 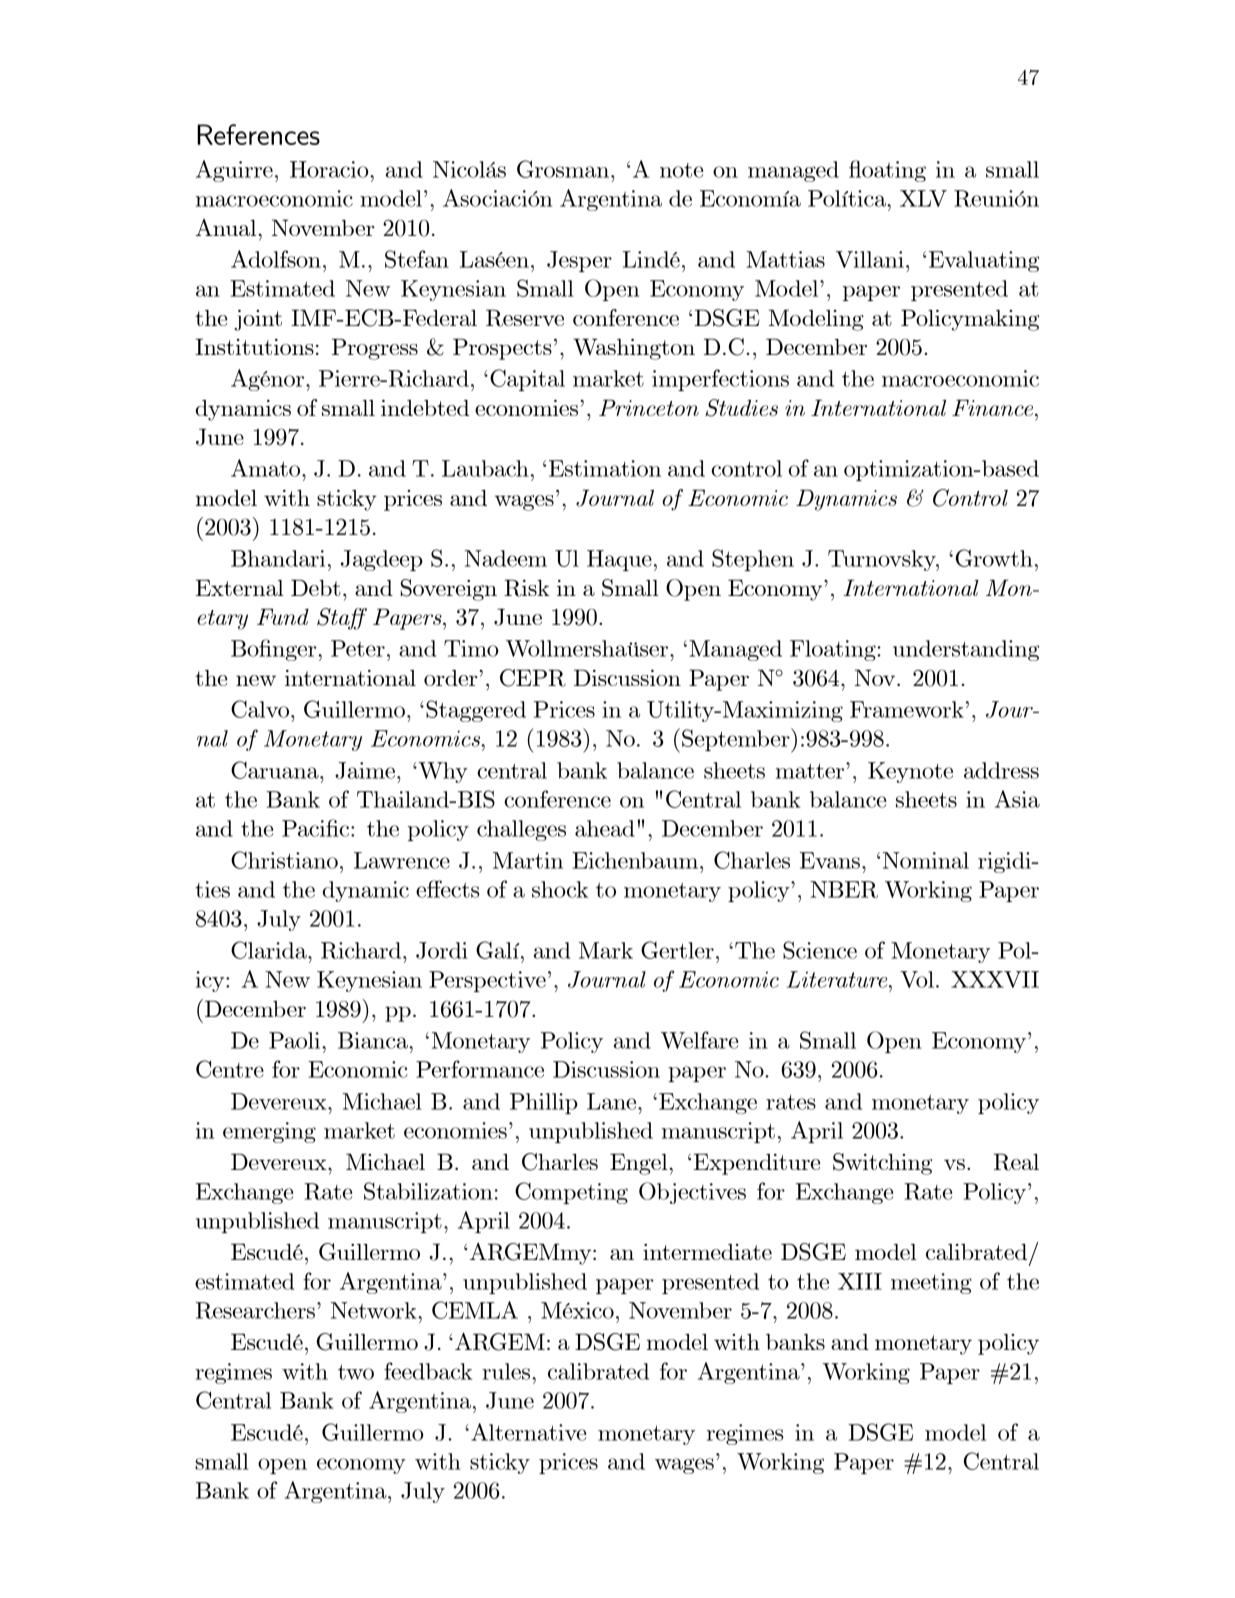 I want to click on Mattias, so click(x=785, y=259).
